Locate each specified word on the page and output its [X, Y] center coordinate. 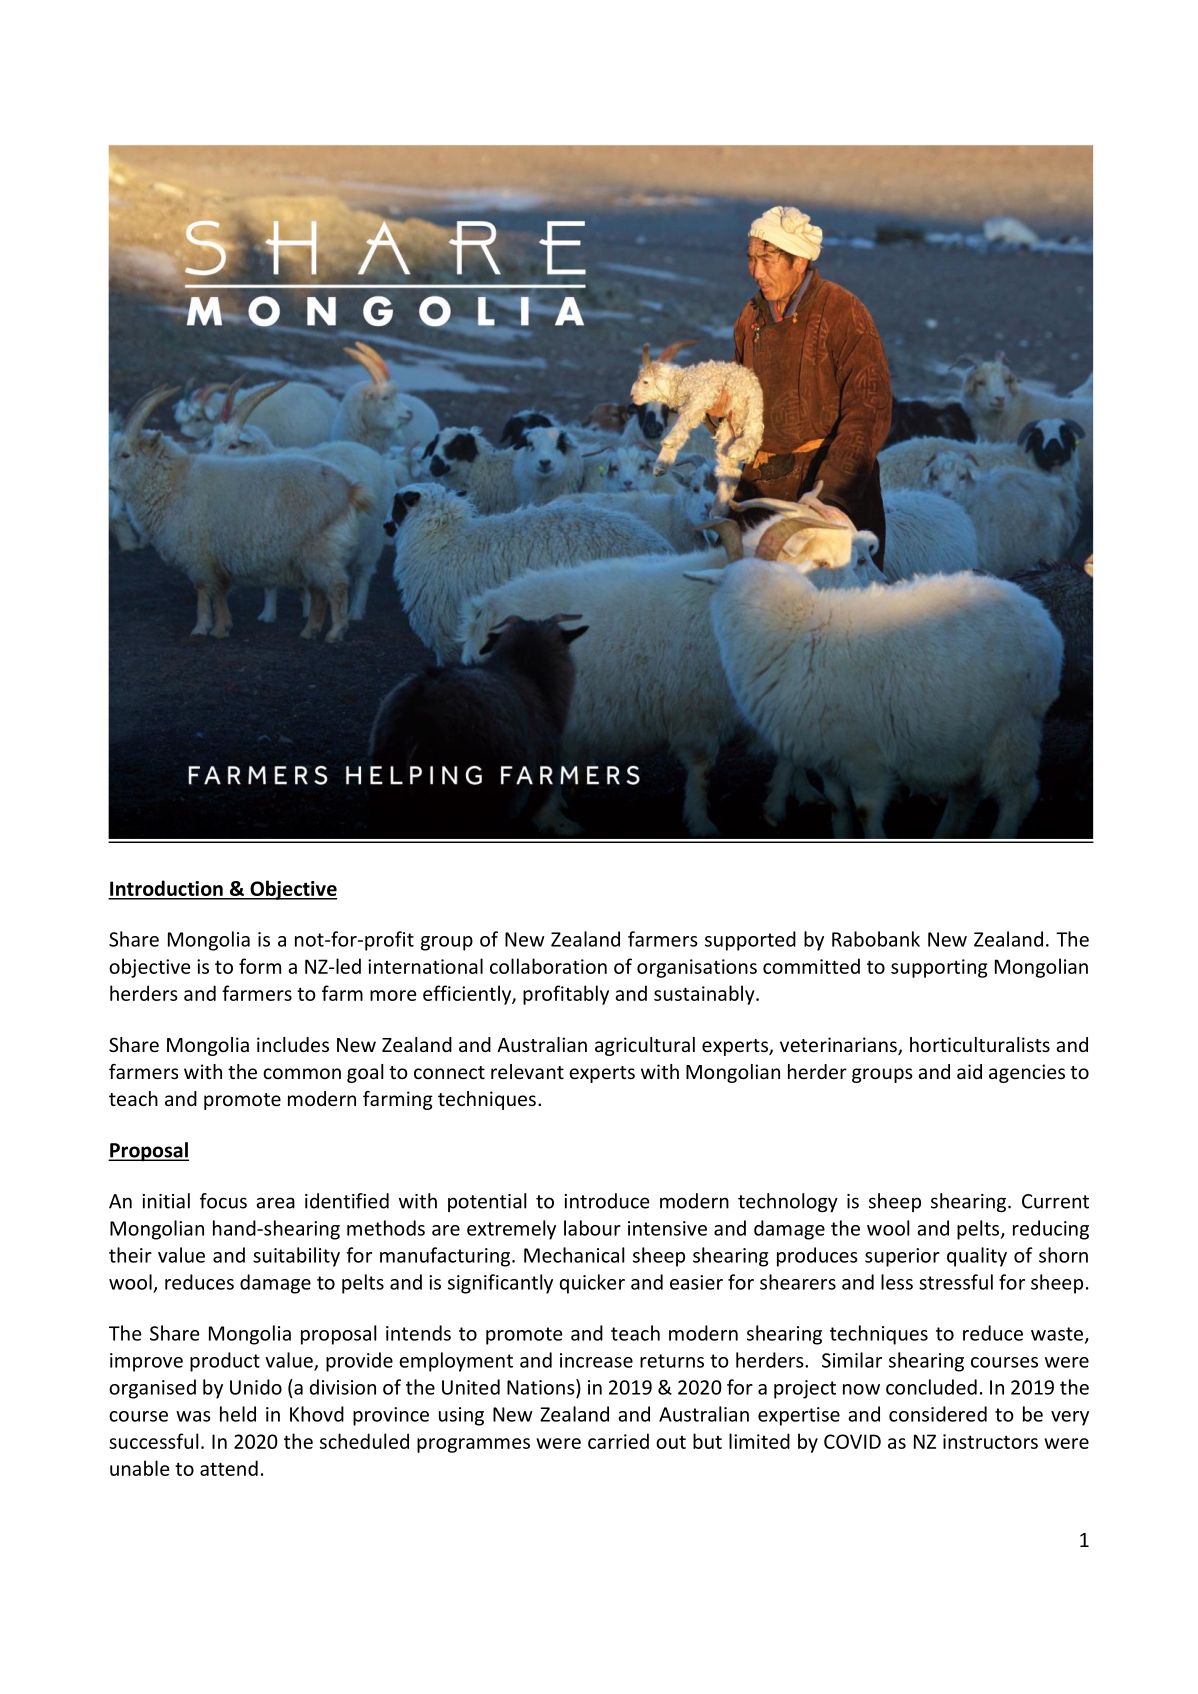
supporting [939, 968]
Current [1055, 1201]
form [260, 966]
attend [229, 1468]
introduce [607, 1201]
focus [223, 1201]
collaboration [548, 966]
